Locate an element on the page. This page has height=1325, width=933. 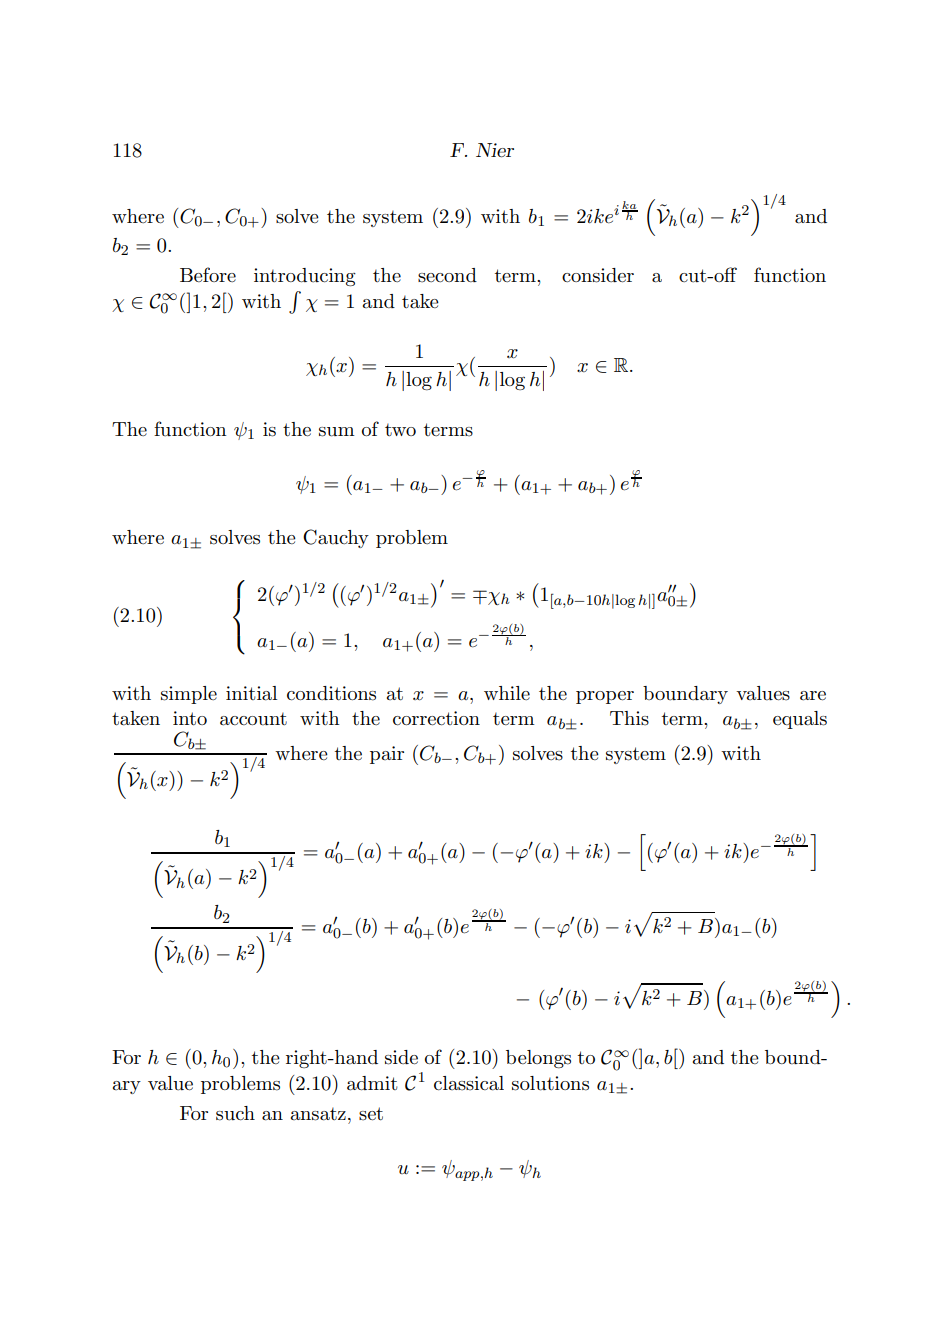
initial is located at coordinates (251, 693).
